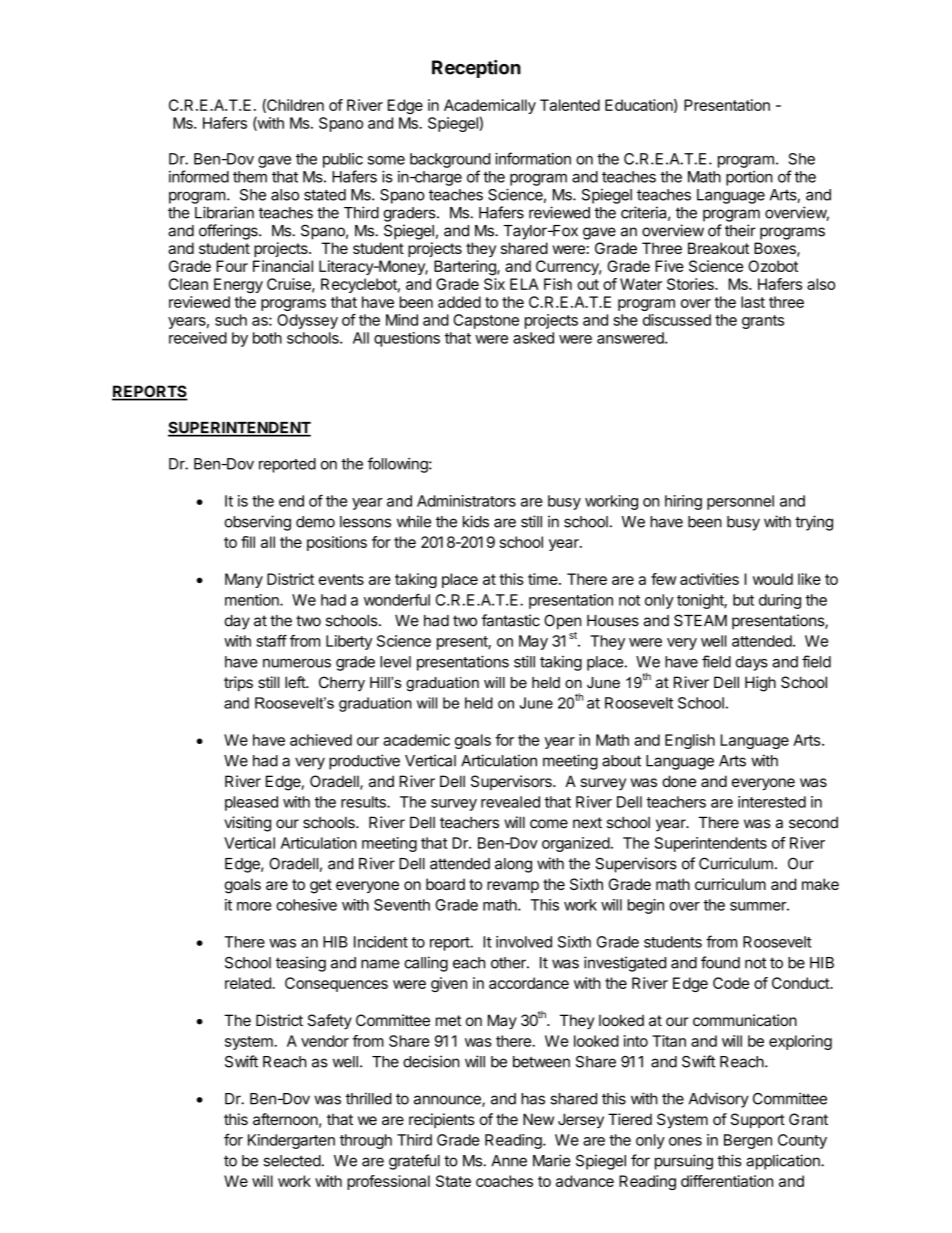 The height and width of the screenshot is (1233, 952). Describe the element at coordinates (291, 1141) in the screenshot. I see `Kindergarten` at that location.
